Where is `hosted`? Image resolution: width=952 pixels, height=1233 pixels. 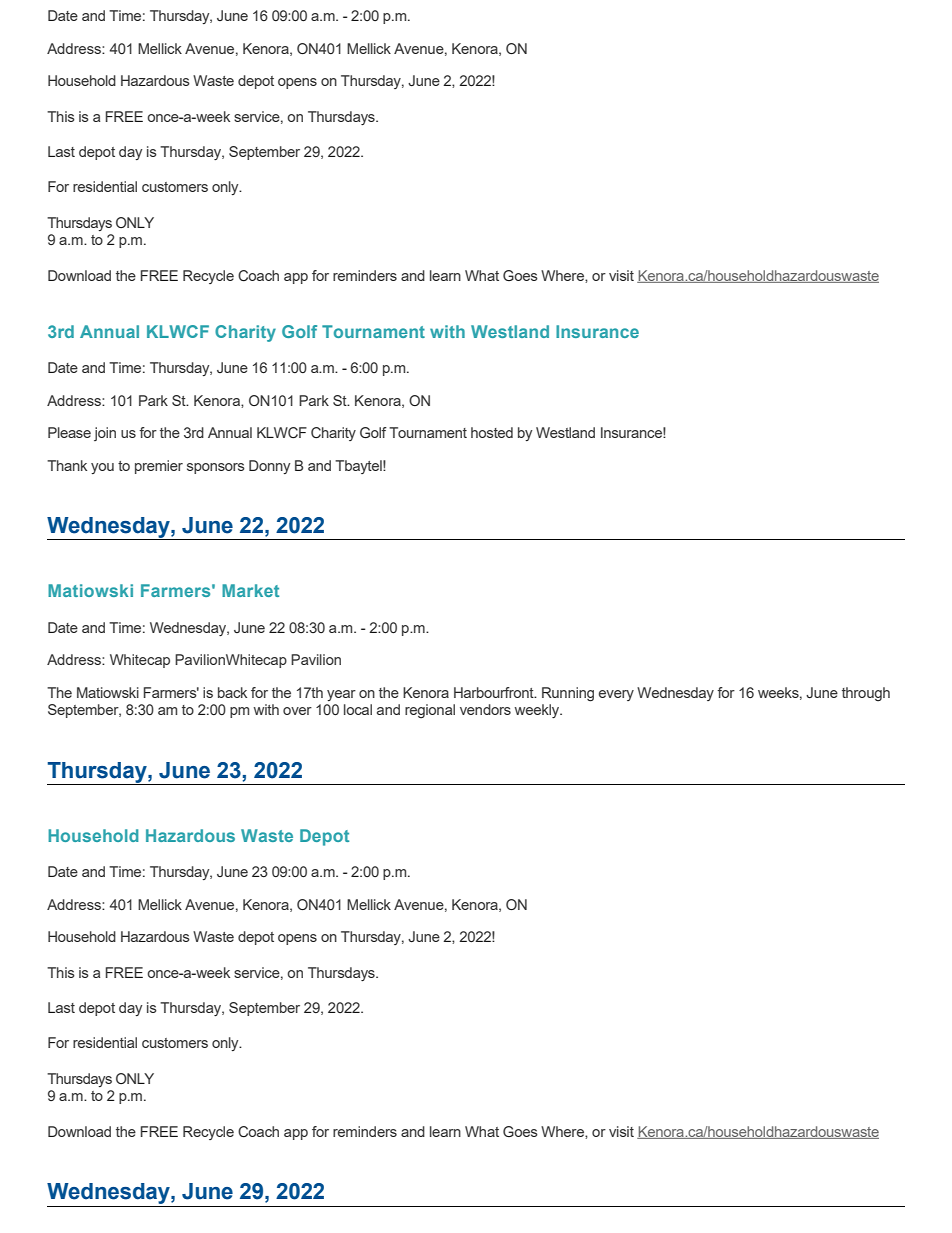 hosted is located at coordinates (492, 432).
